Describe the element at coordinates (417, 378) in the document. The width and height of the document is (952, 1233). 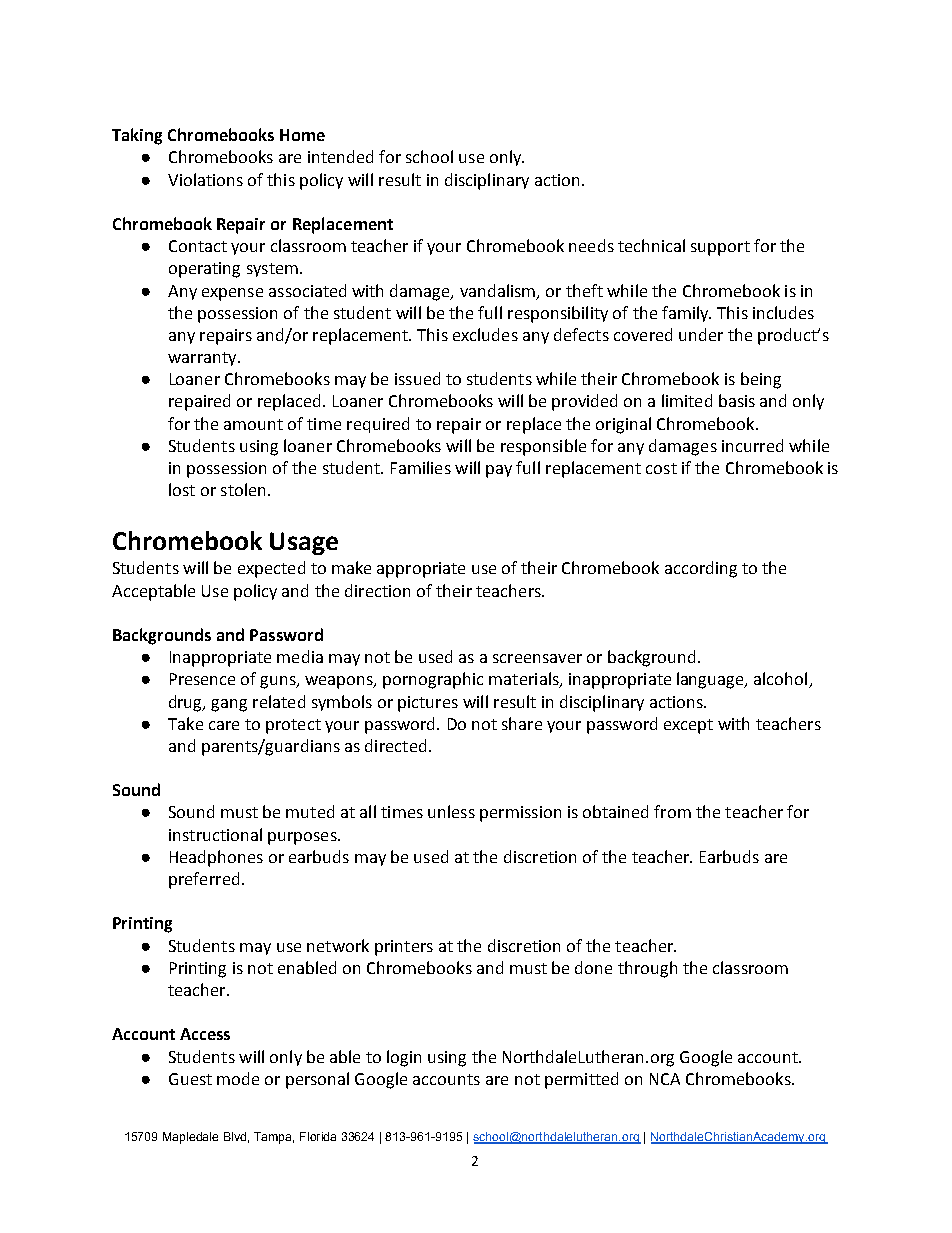
I see `issued` at that location.
